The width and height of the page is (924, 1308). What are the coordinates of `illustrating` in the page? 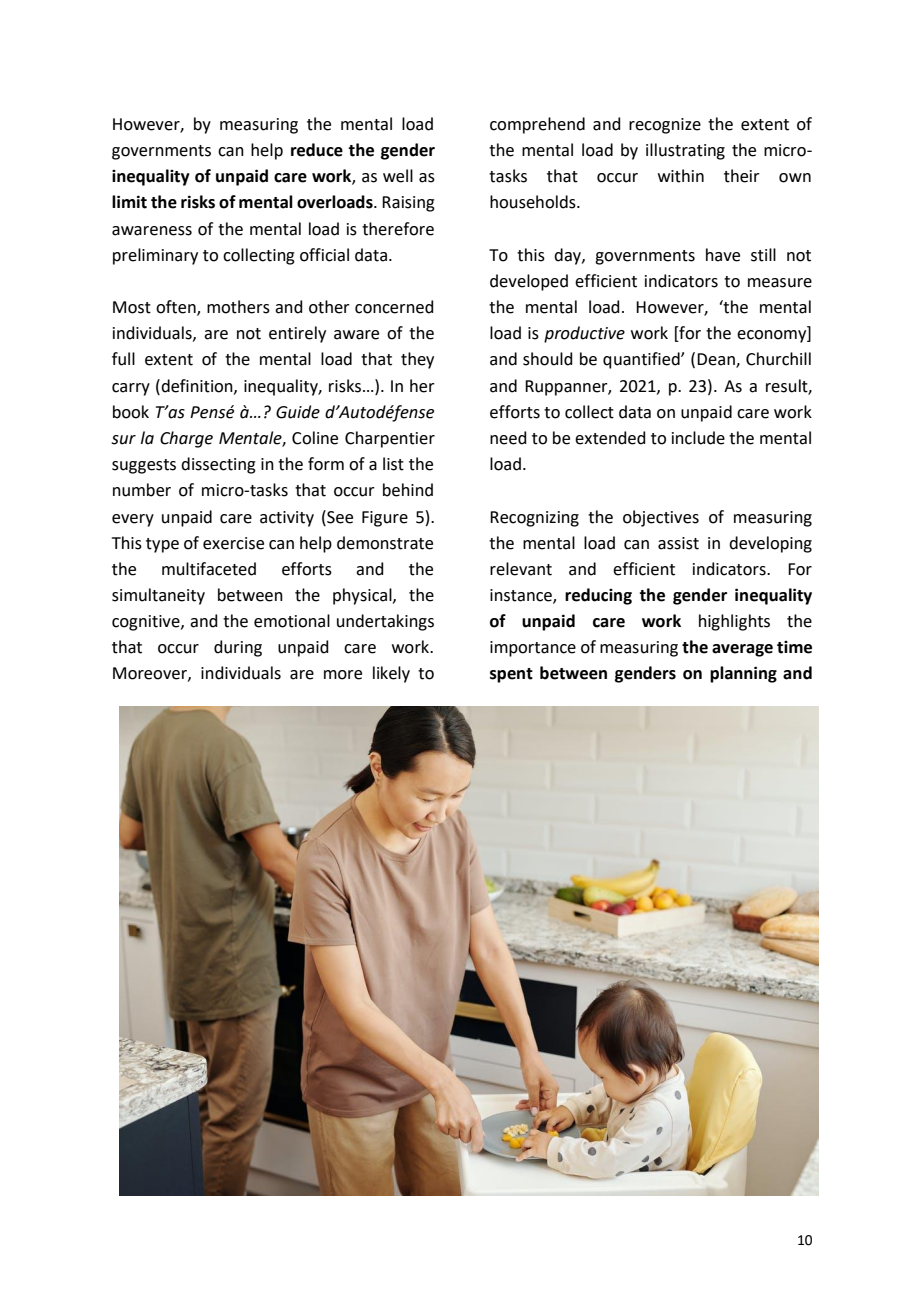 It's located at (685, 151).
